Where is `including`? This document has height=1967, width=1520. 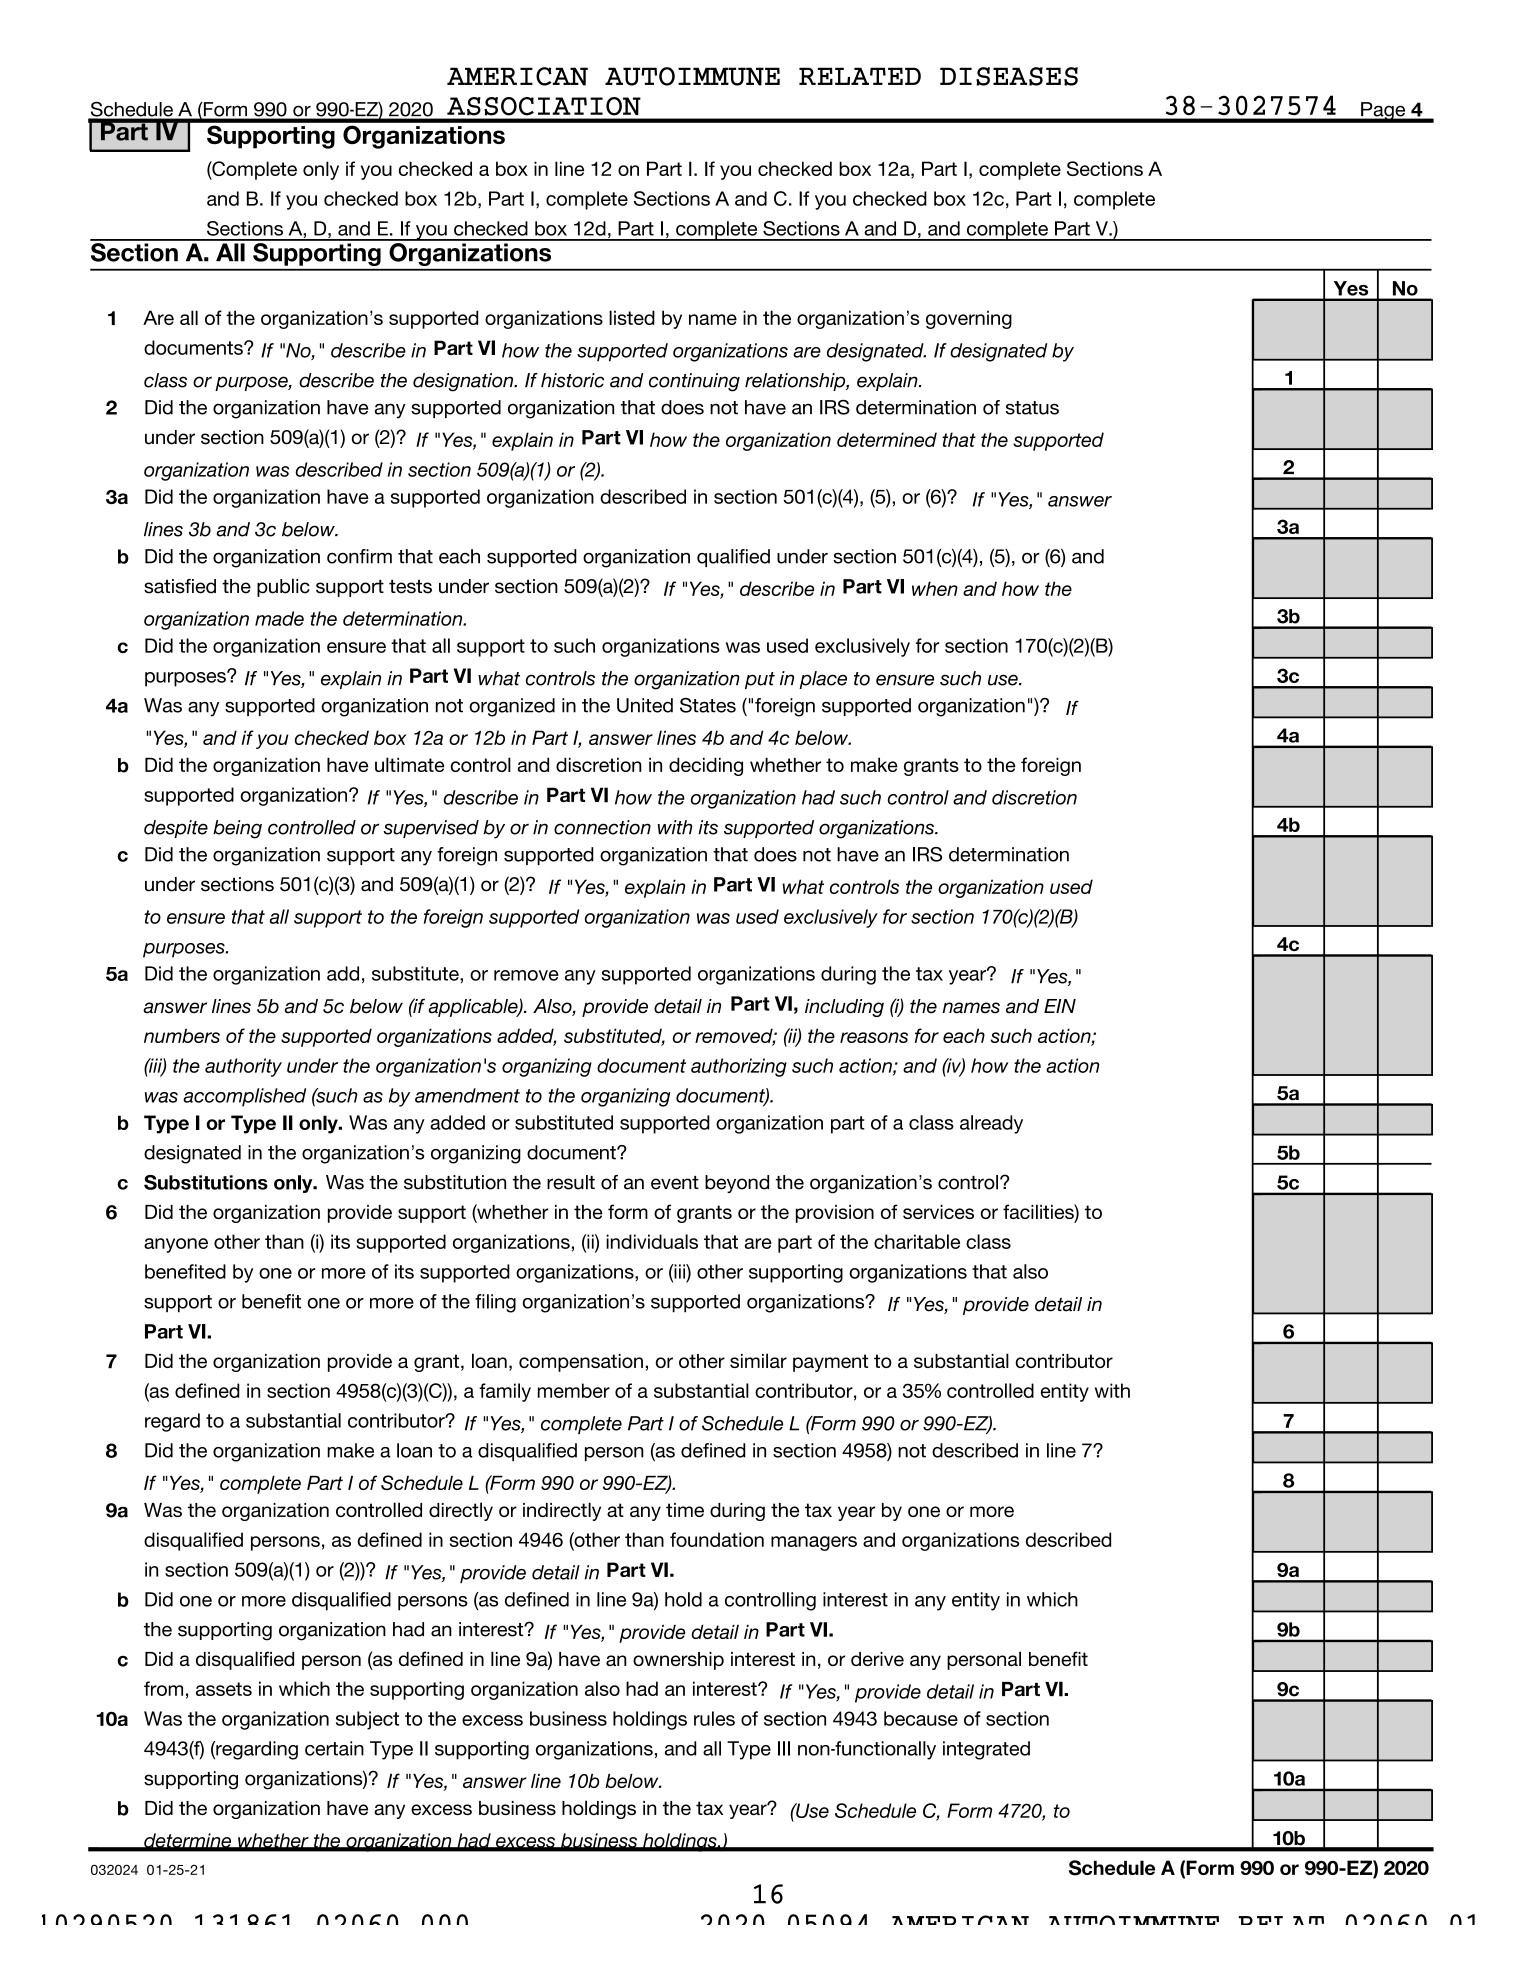 including is located at coordinates (844, 1008).
